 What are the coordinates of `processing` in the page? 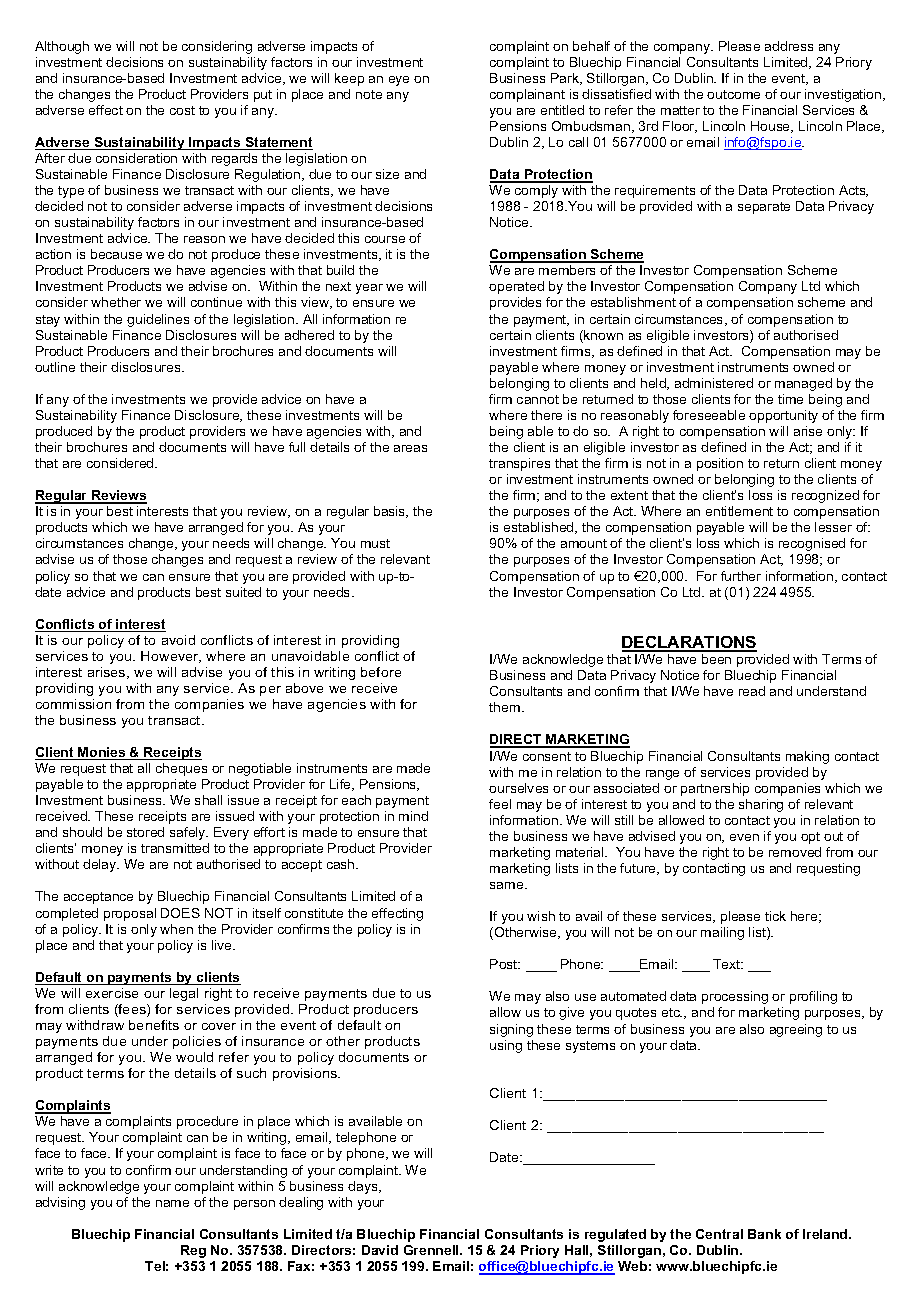 It's located at (735, 997).
